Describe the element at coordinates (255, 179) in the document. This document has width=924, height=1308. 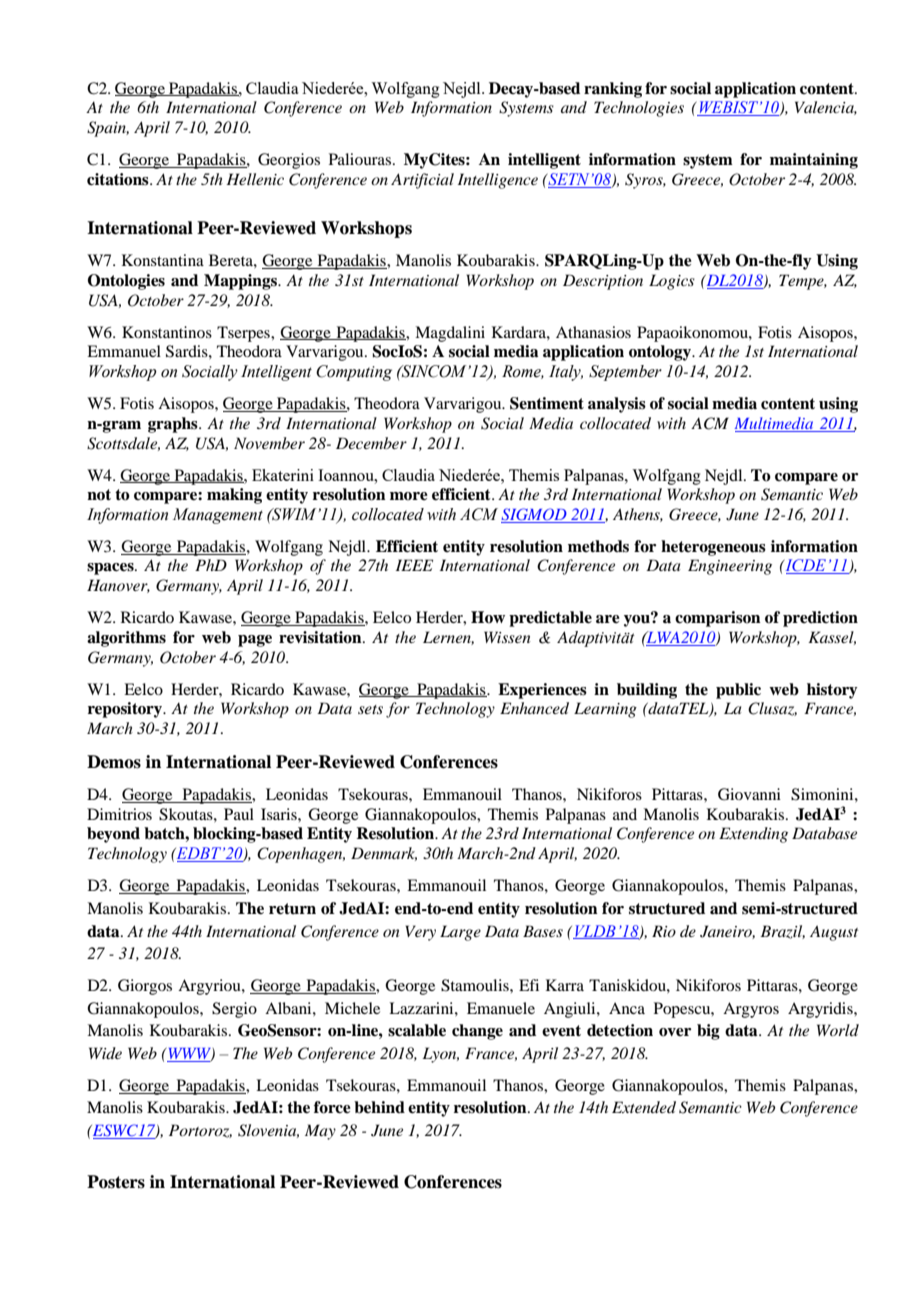
I see `Hellenic` at that location.
